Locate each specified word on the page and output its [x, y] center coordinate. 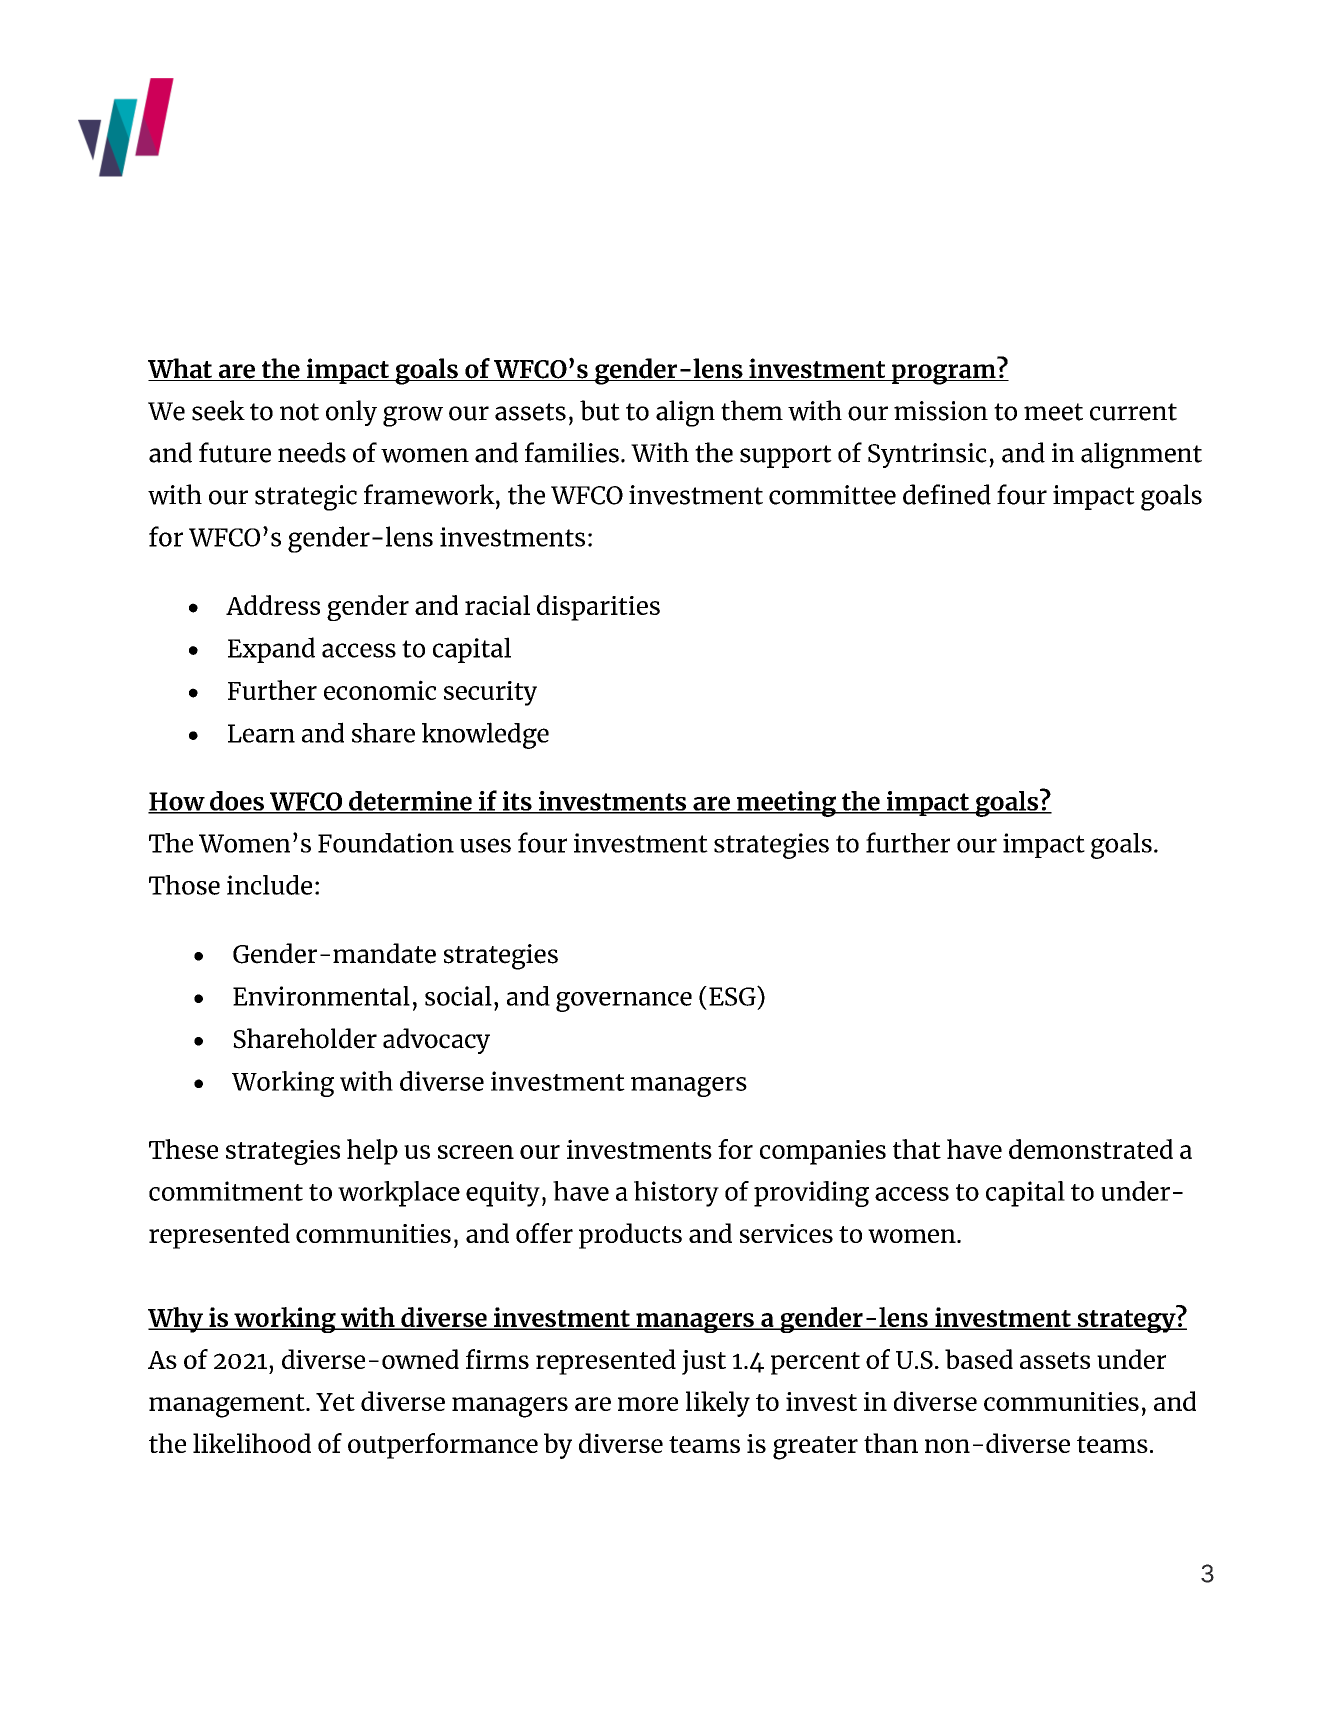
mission [941, 411]
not [299, 412]
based [979, 1359]
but [600, 410]
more [648, 1404]
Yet [335, 1402]
